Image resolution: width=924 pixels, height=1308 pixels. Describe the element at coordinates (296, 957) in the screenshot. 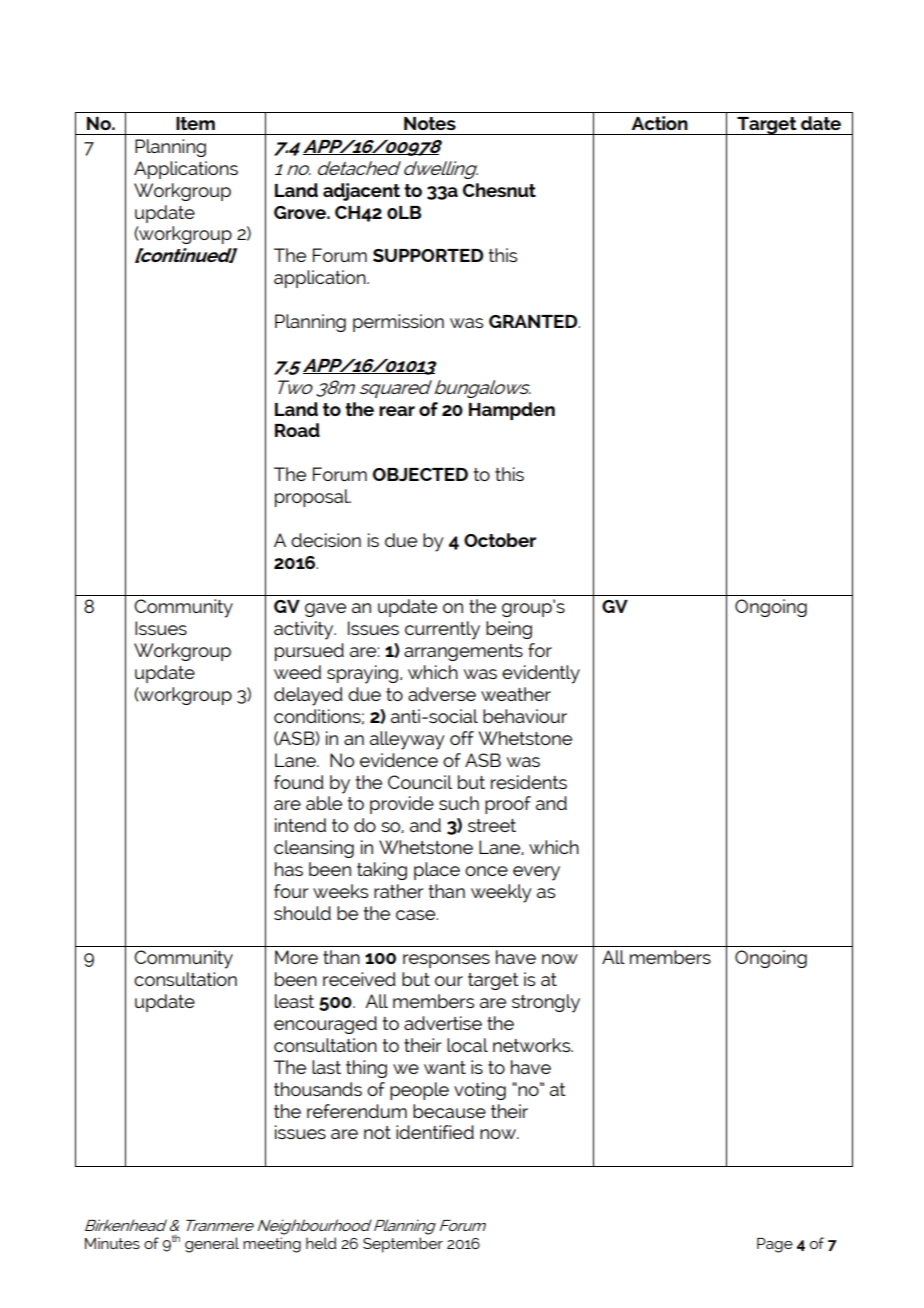

I see `More` at that location.
